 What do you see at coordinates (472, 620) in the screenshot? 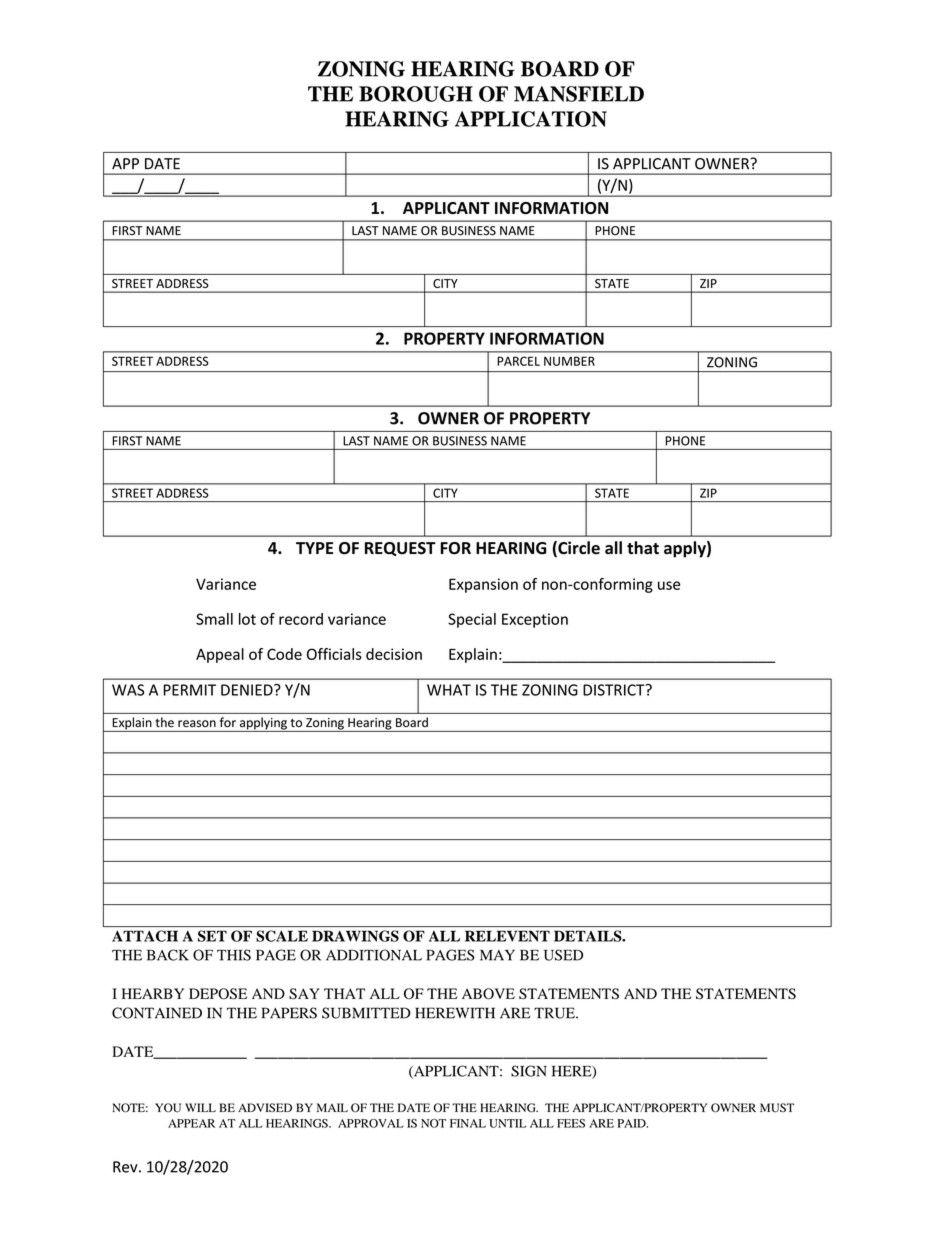
I see `Special` at bounding box center [472, 620].
